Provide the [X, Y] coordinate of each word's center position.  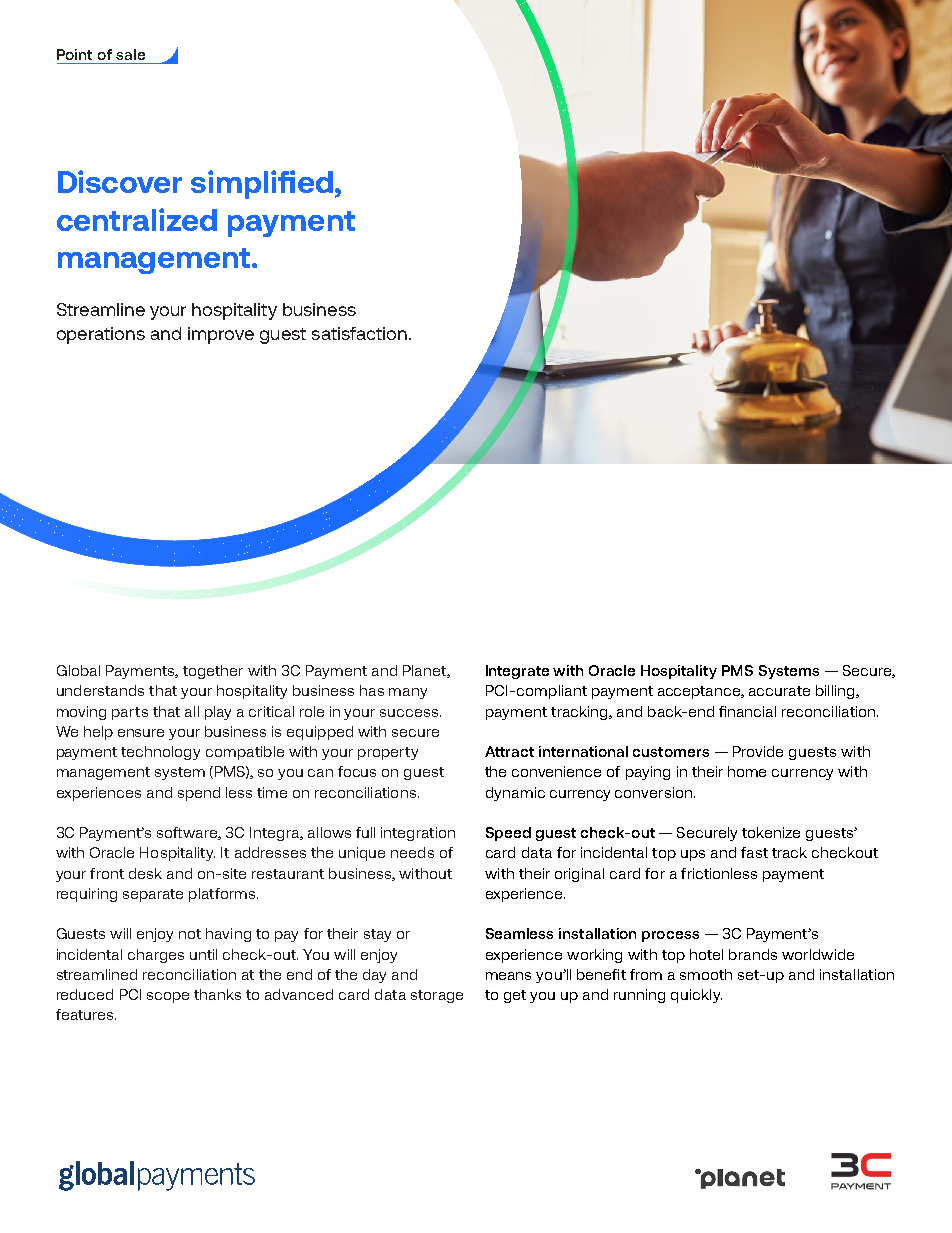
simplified [262, 184]
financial [747, 711]
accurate [779, 691]
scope [168, 997]
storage [437, 996]
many [408, 693]
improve [221, 335]
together [213, 672]
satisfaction [359, 333]
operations [101, 335]
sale [130, 54]
